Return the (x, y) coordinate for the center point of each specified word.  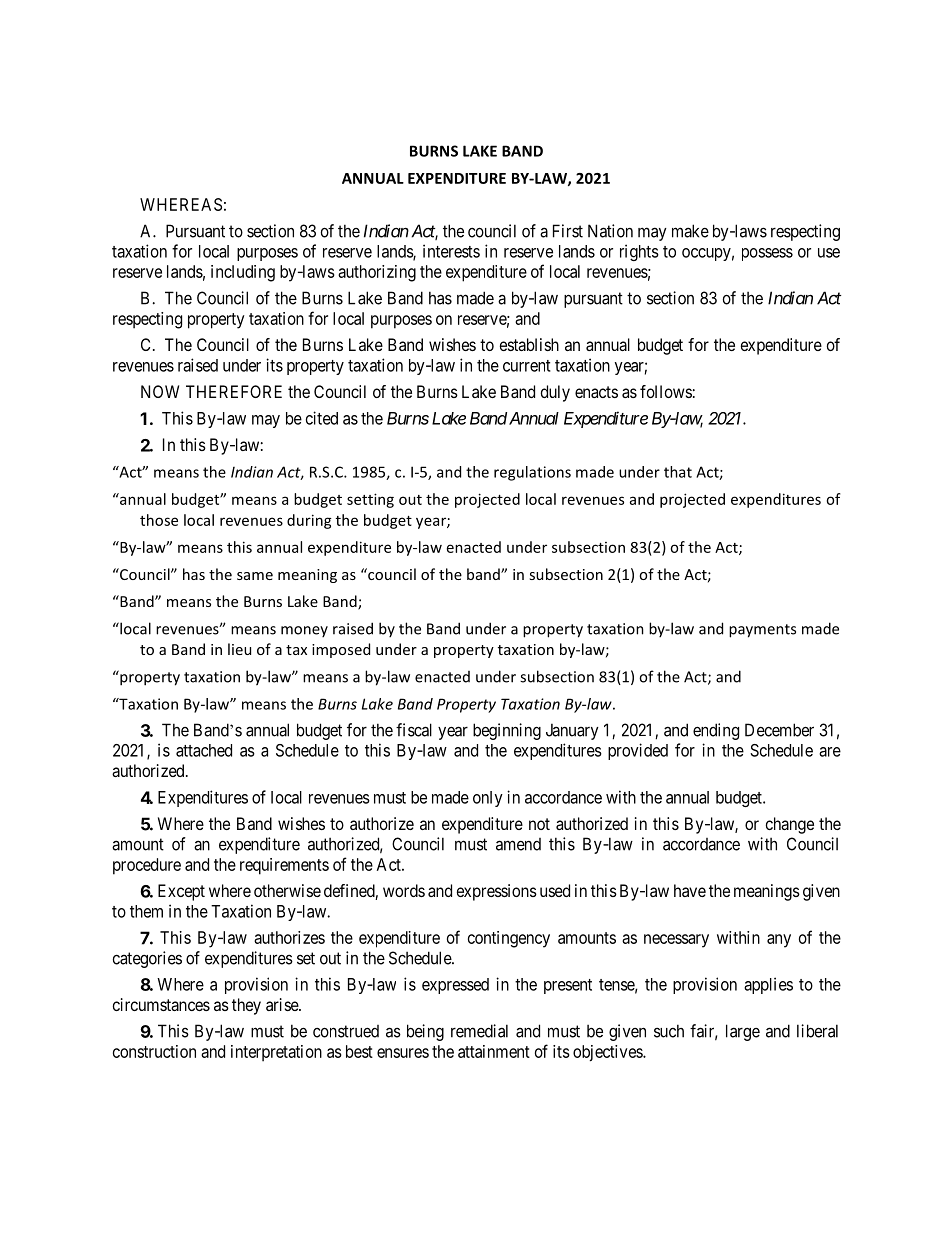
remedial (479, 1031)
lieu (239, 649)
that (678, 472)
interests (451, 251)
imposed (341, 650)
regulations (532, 473)
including (243, 273)
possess (767, 254)
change (790, 825)
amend (518, 844)
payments (762, 631)
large (743, 1032)
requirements (284, 866)
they (246, 1006)
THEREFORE (234, 391)
